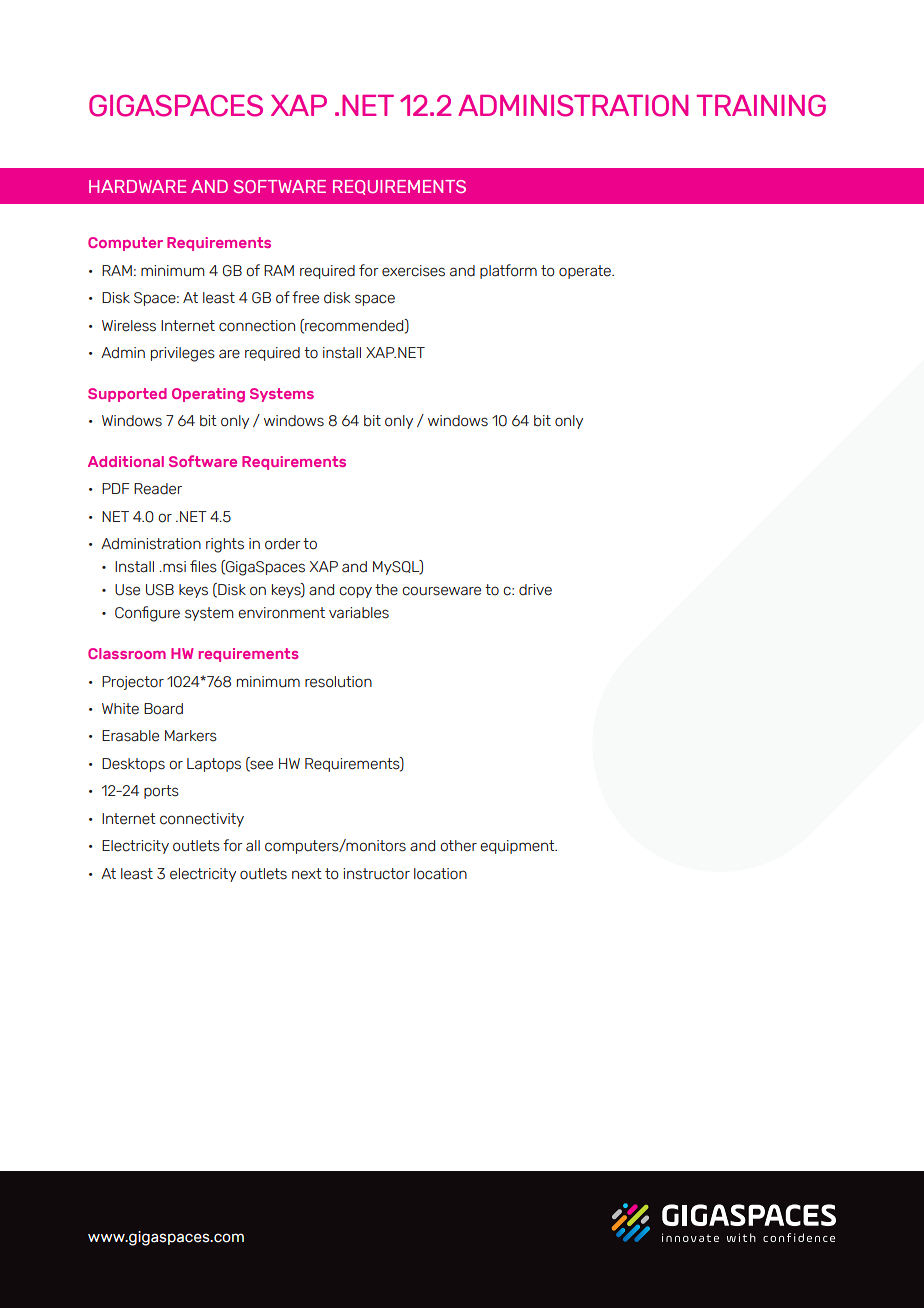 The image size is (924, 1308). I want to click on exercises, so click(413, 271).
